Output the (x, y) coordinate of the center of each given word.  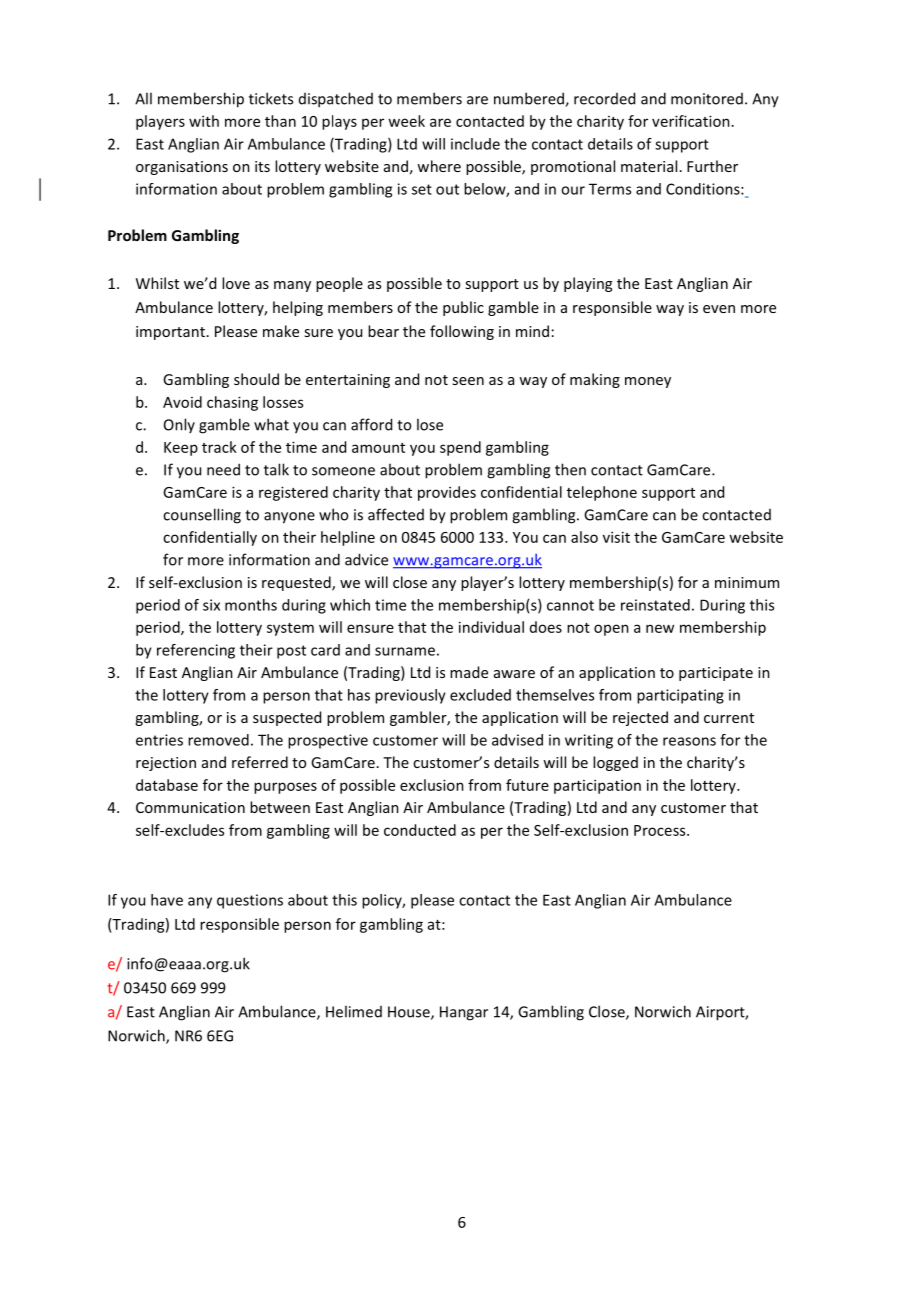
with (204, 121)
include (475, 144)
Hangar (464, 1013)
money (648, 382)
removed (218, 740)
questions (250, 901)
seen (468, 381)
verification (691, 121)
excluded (480, 695)
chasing (232, 403)
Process (661, 830)
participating (680, 696)
